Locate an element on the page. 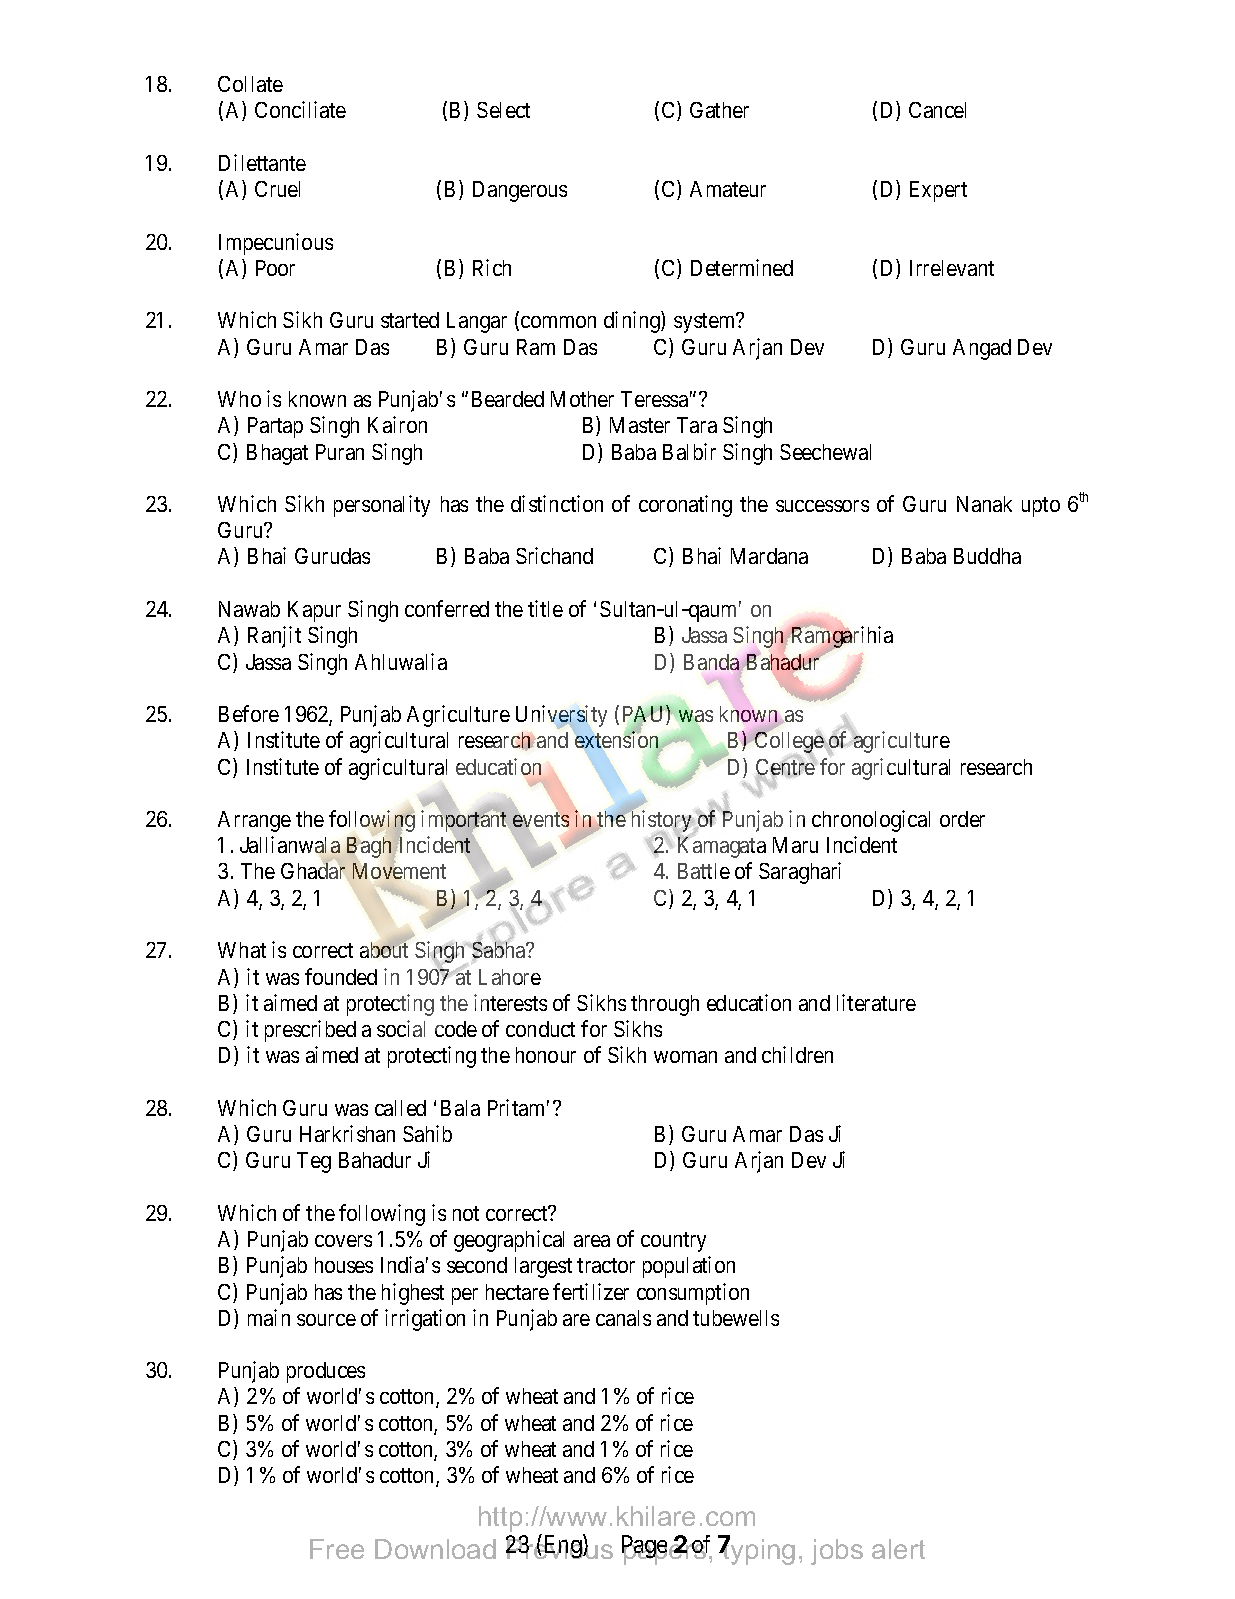  order is located at coordinates (962, 819).
